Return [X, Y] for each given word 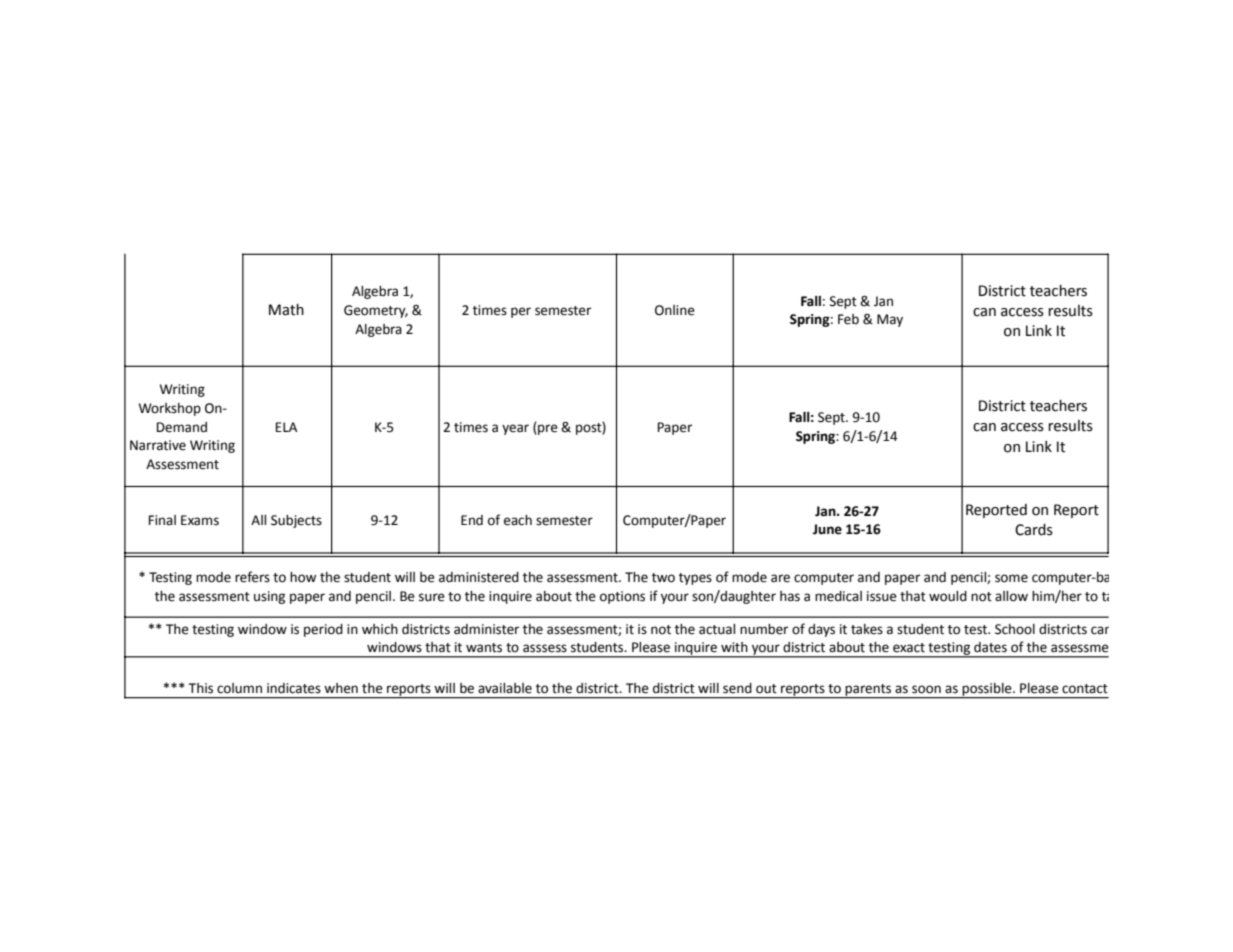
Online [675, 310]
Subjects [296, 521]
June [827, 529]
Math [286, 310]
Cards [1034, 530]
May [890, 320]
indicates [294, 688]
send [737, 688]
